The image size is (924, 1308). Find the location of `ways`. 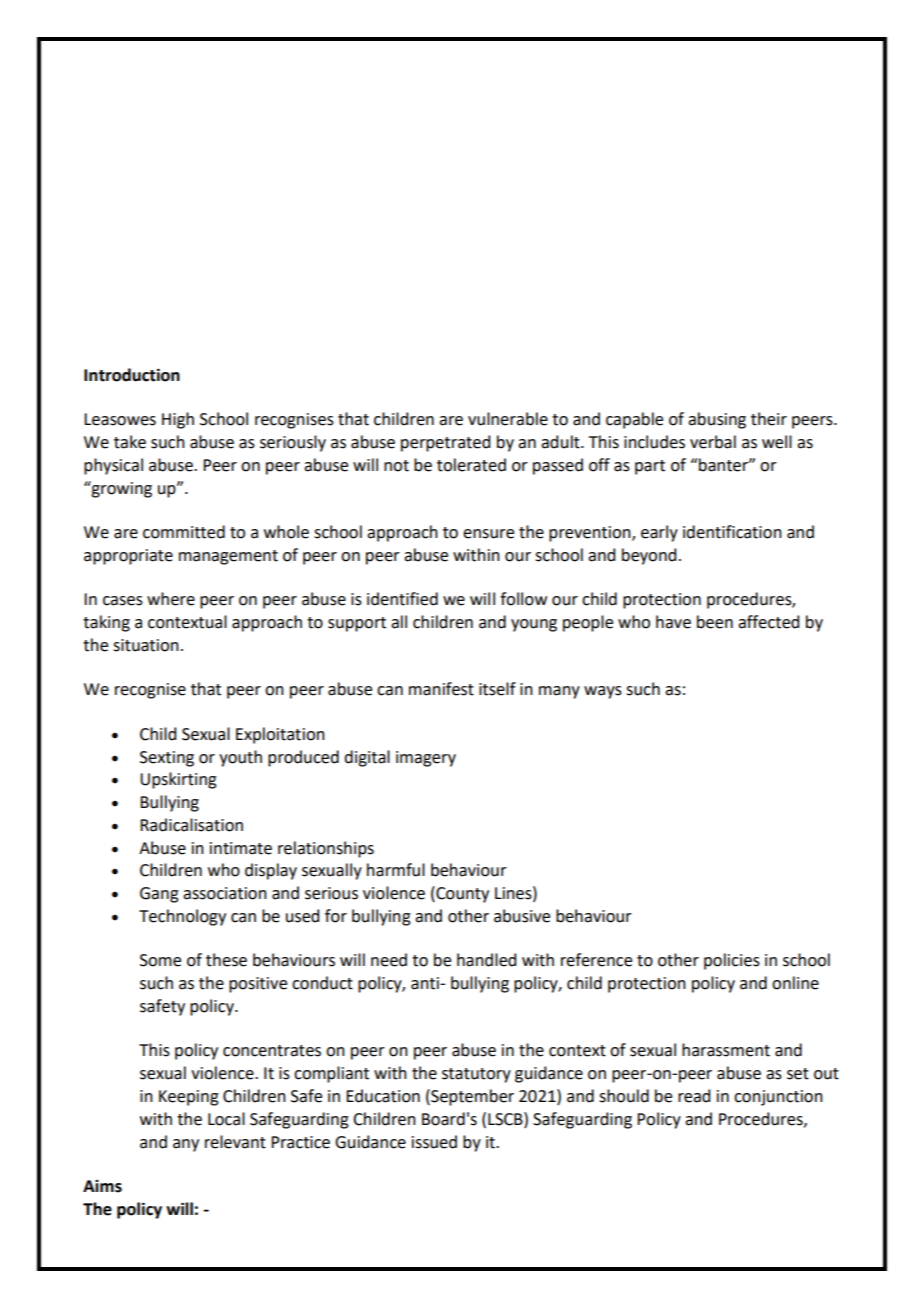

ways is located at coordinates (603, 692).
